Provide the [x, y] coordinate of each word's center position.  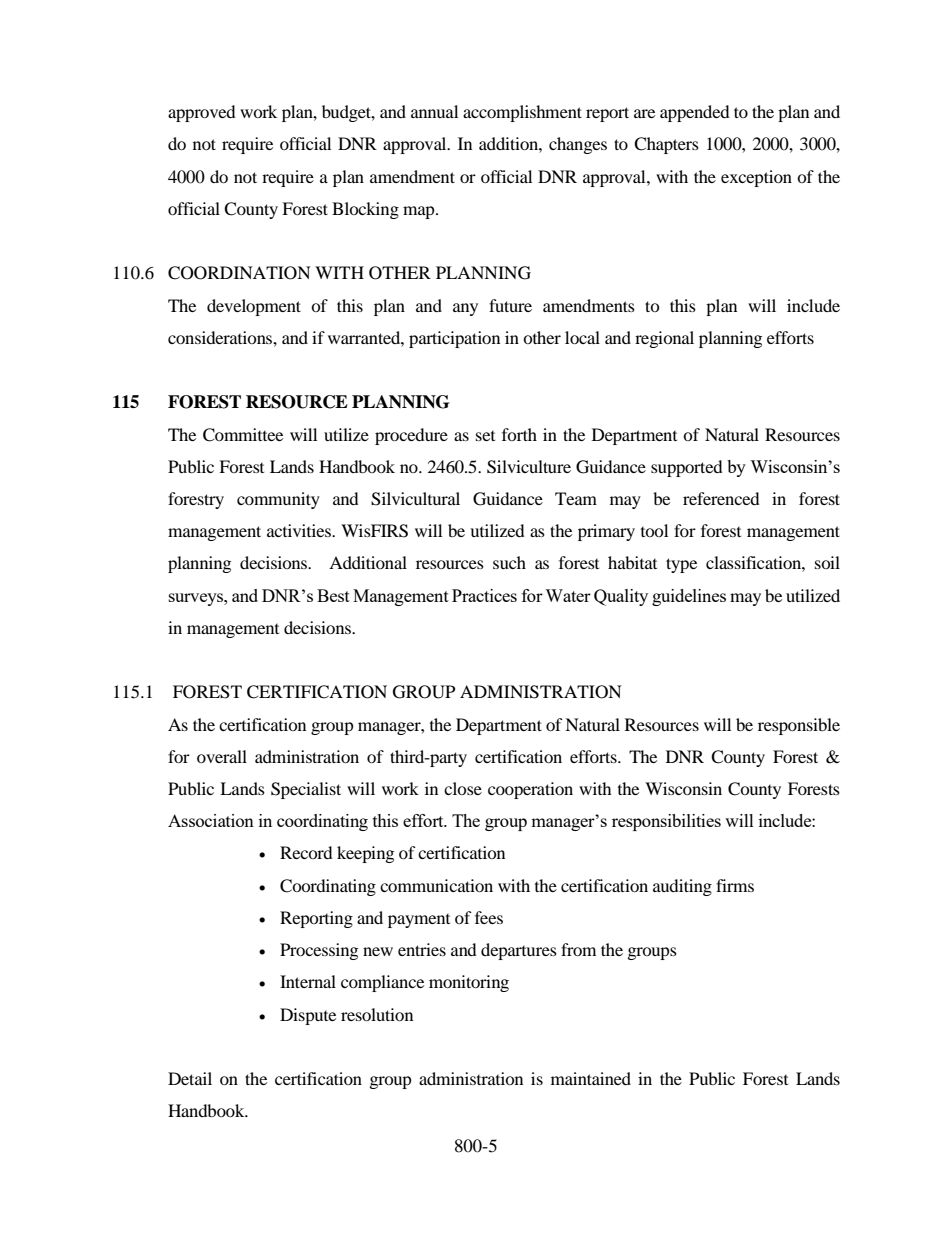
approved [202, 113]
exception [756, 178]
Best [333, 595]
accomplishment [522, 113]
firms [735, 885]
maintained [591, 1078]
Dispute [308, 1016]
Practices [484, 595]
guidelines [689, 597]
